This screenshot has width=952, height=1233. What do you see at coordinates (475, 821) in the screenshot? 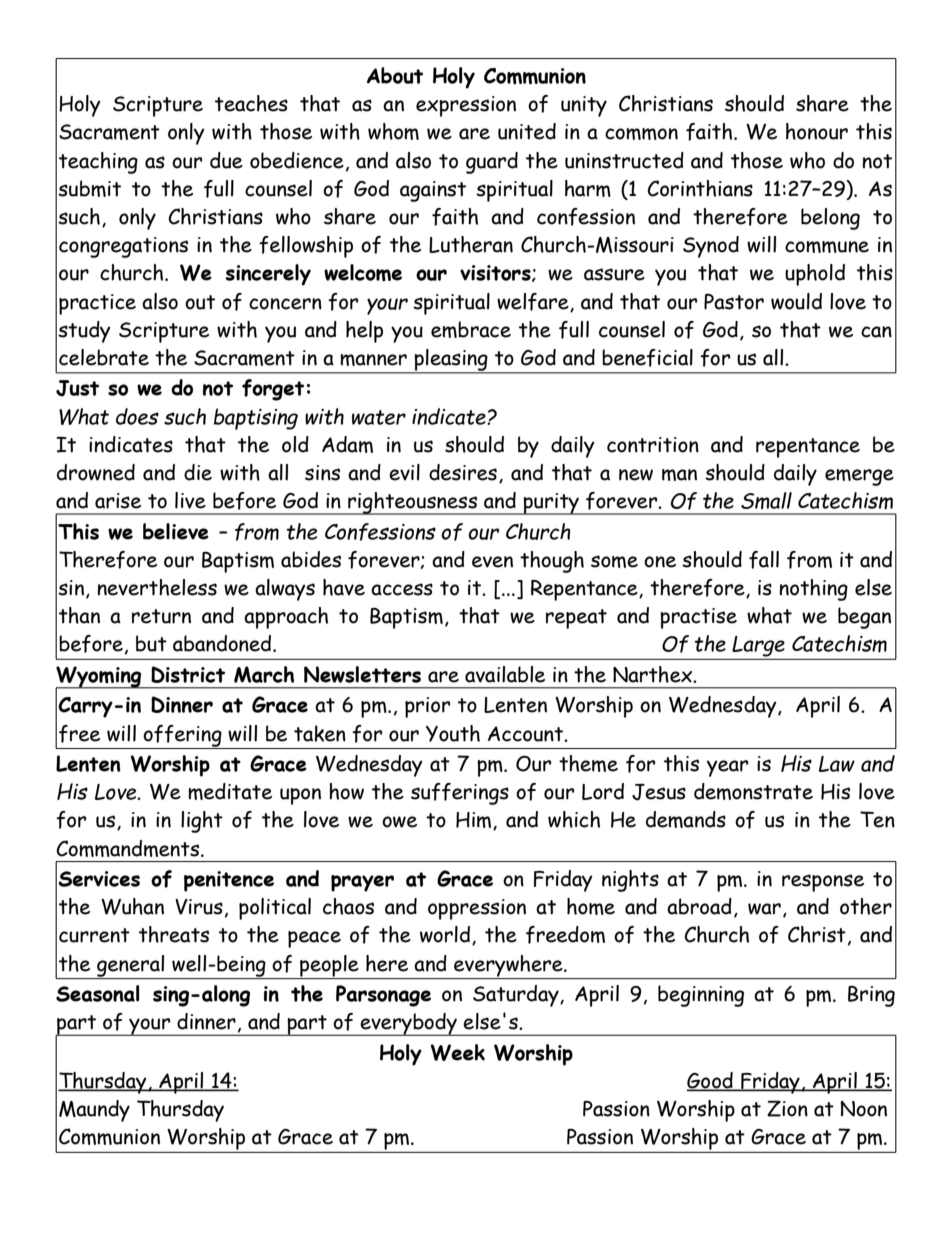
I see `Him` at bounding box center [475, 821].
